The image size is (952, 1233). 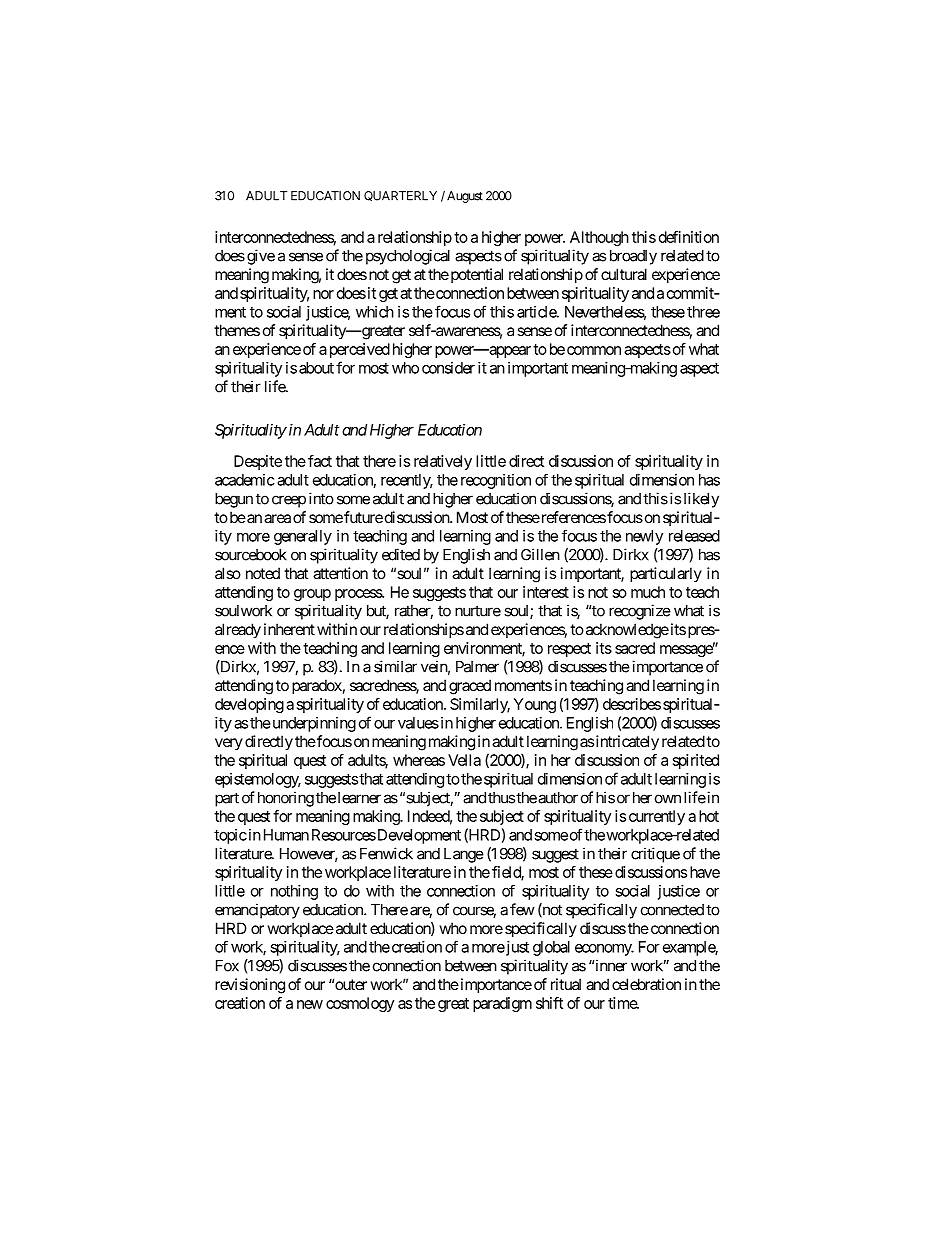 What do you see at coordinates (633, 257) in the image?
I see `broadly` at bounding box center [633, 257].
